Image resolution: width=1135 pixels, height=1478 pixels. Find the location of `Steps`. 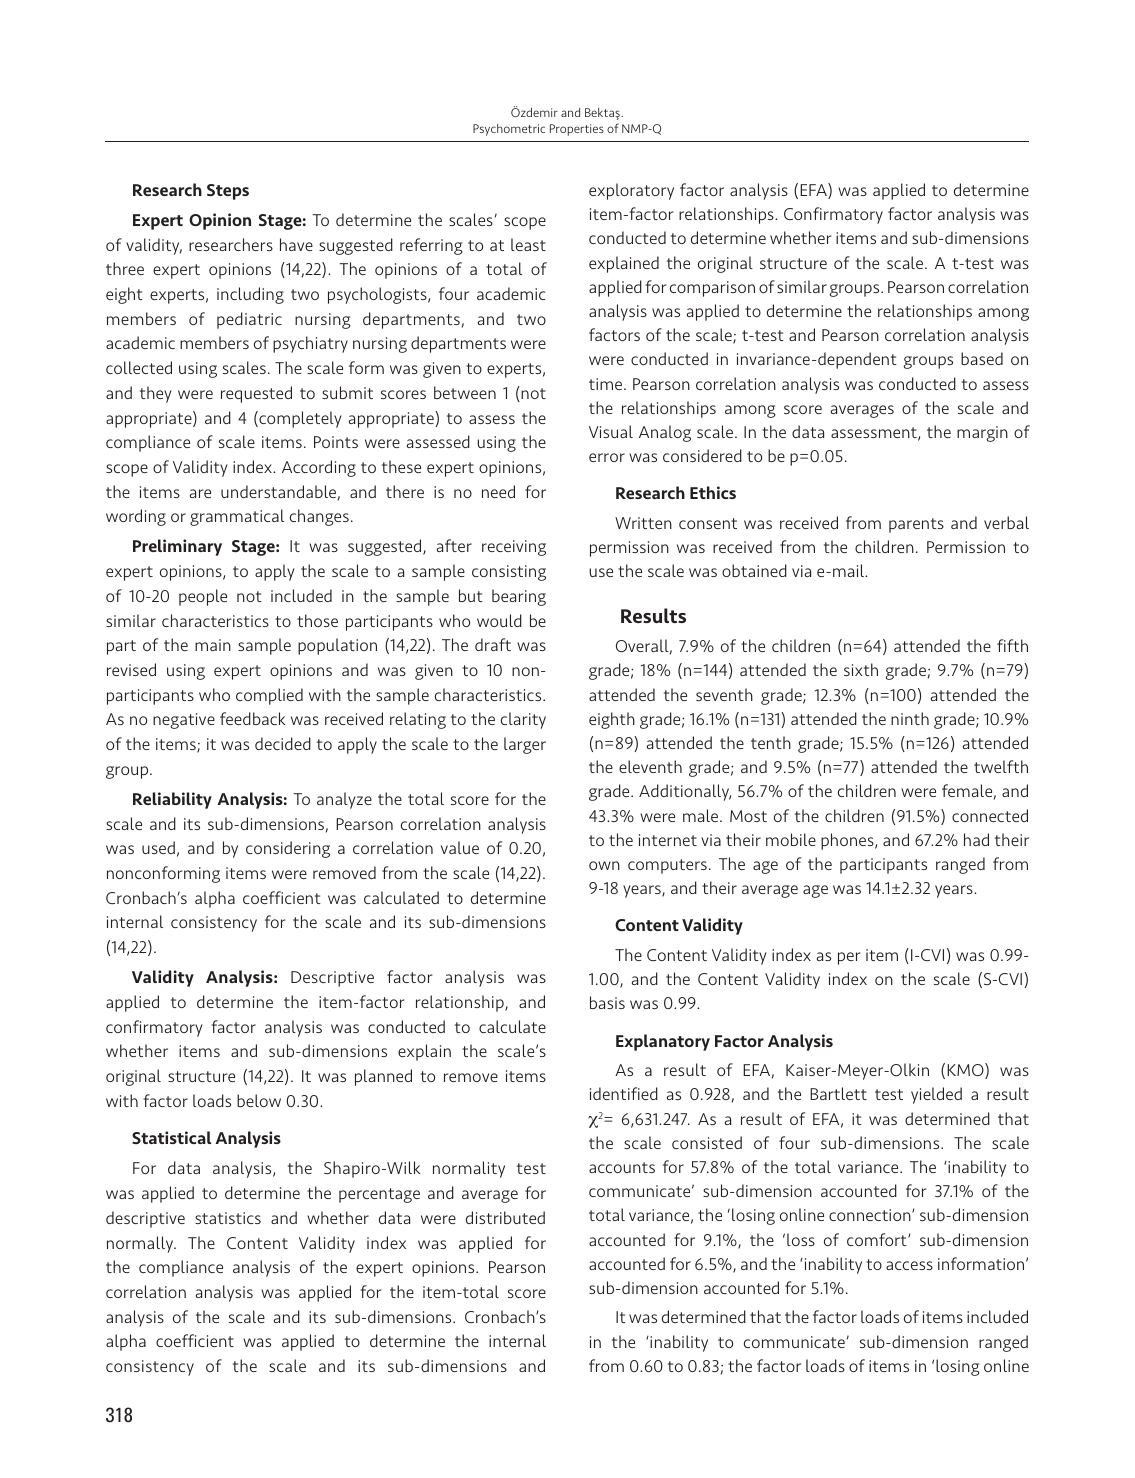

Steps is located at coordinates (228, 192).
